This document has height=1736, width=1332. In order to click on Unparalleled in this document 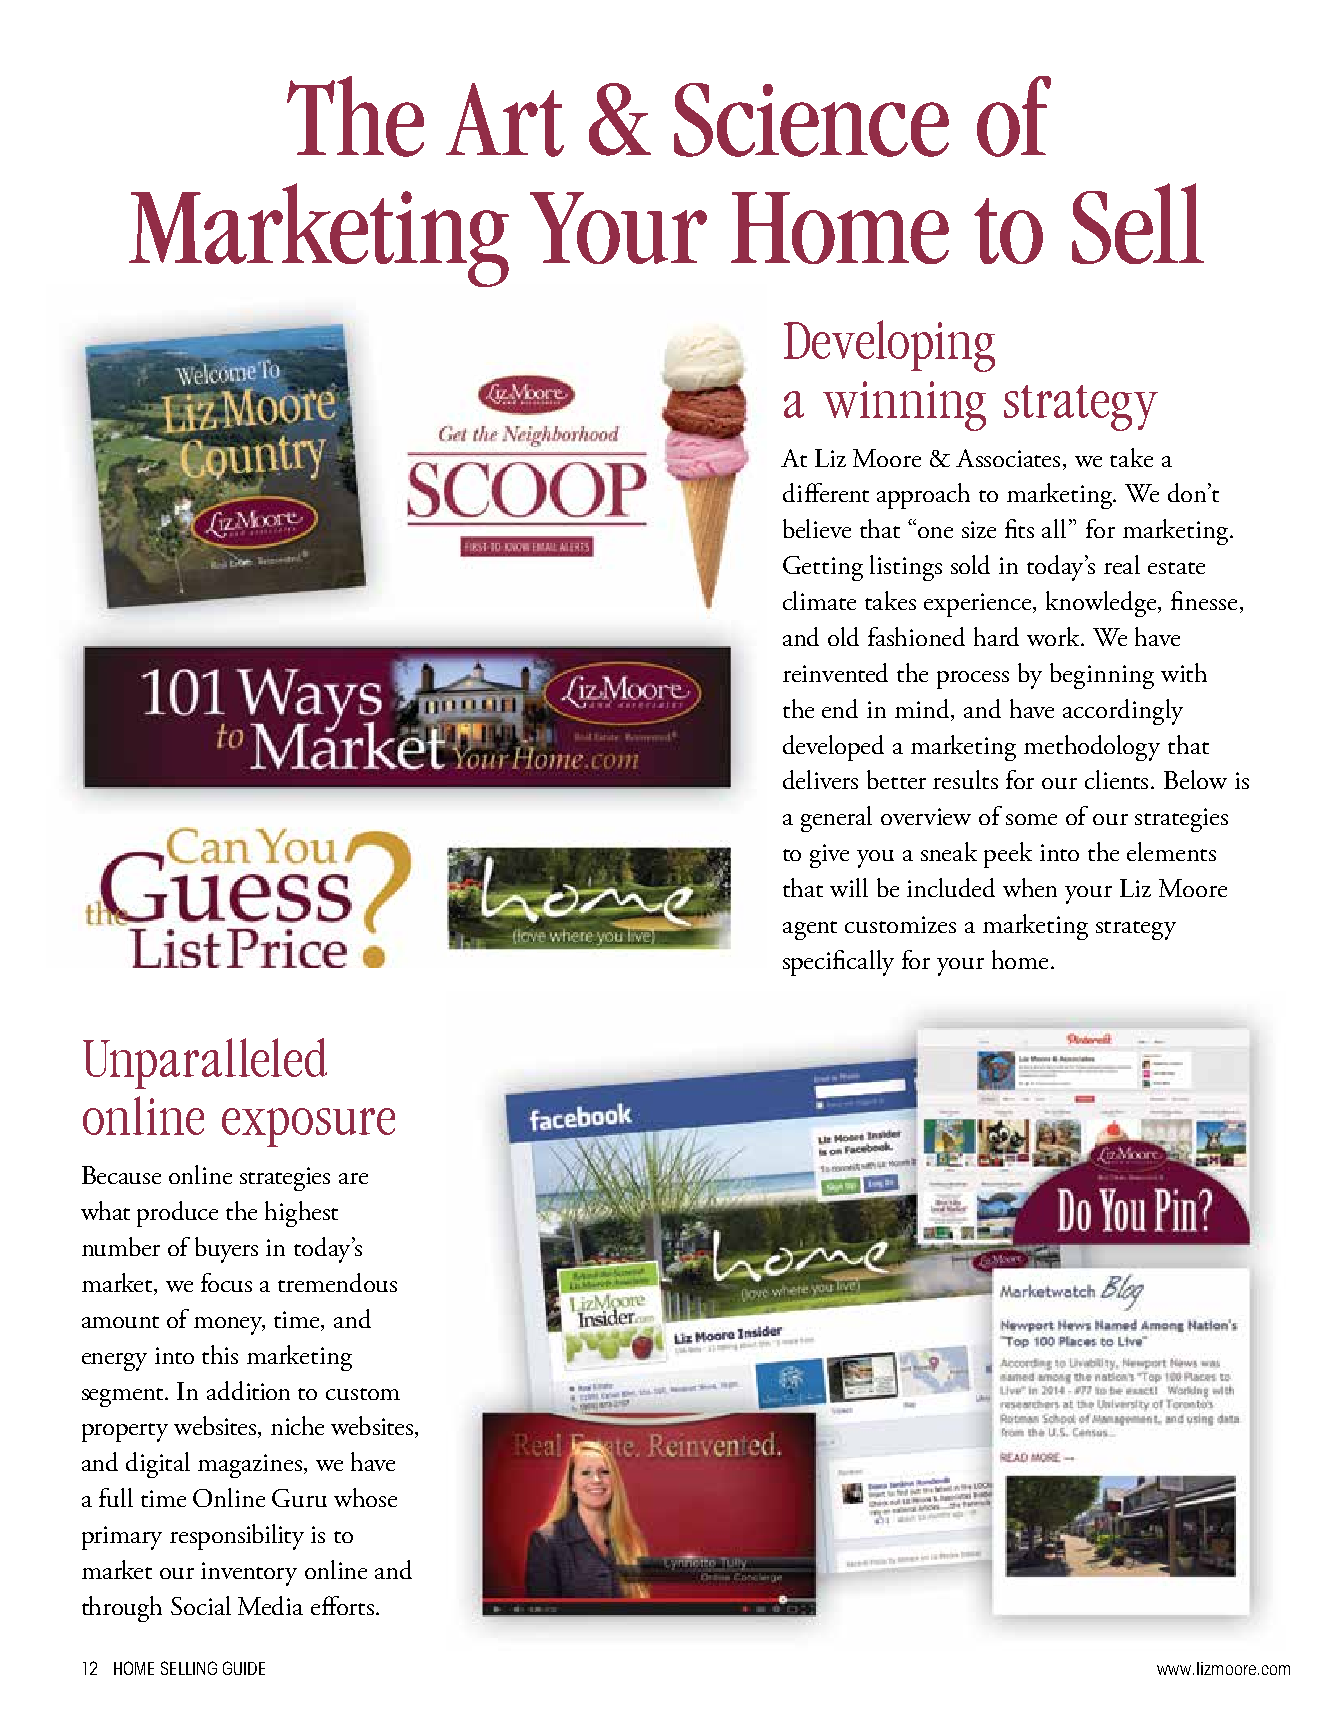, I will do `click(205, 1063)`.
